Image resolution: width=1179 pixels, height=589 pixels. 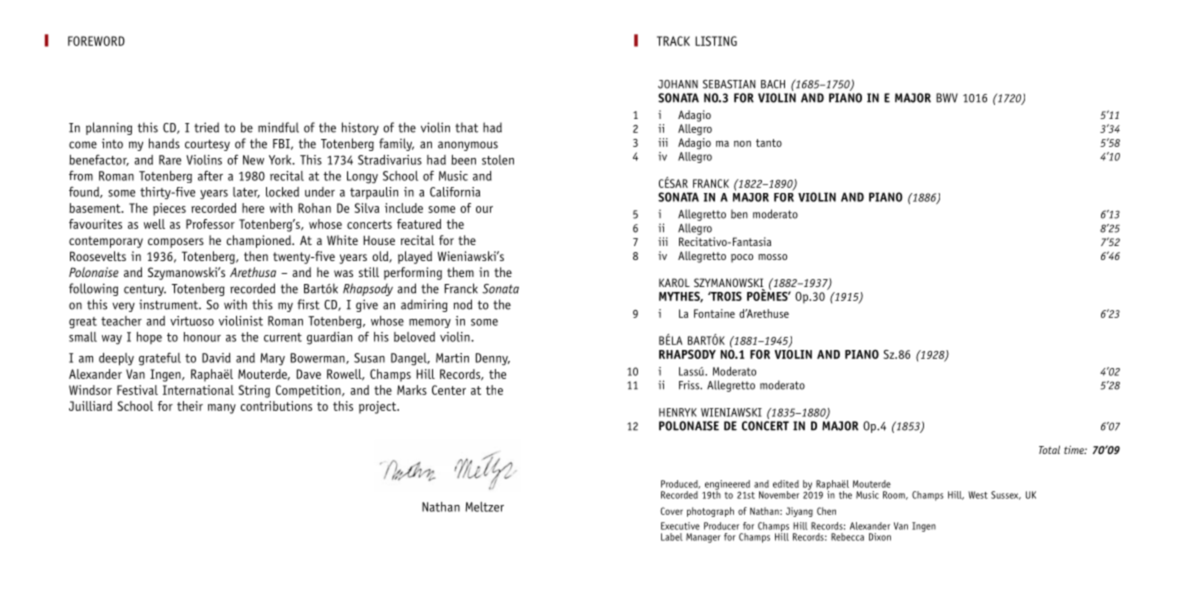 What do you see at coordinates (673, 41) in the page?
I see `TRACK` at bounding box center [673, 41].
